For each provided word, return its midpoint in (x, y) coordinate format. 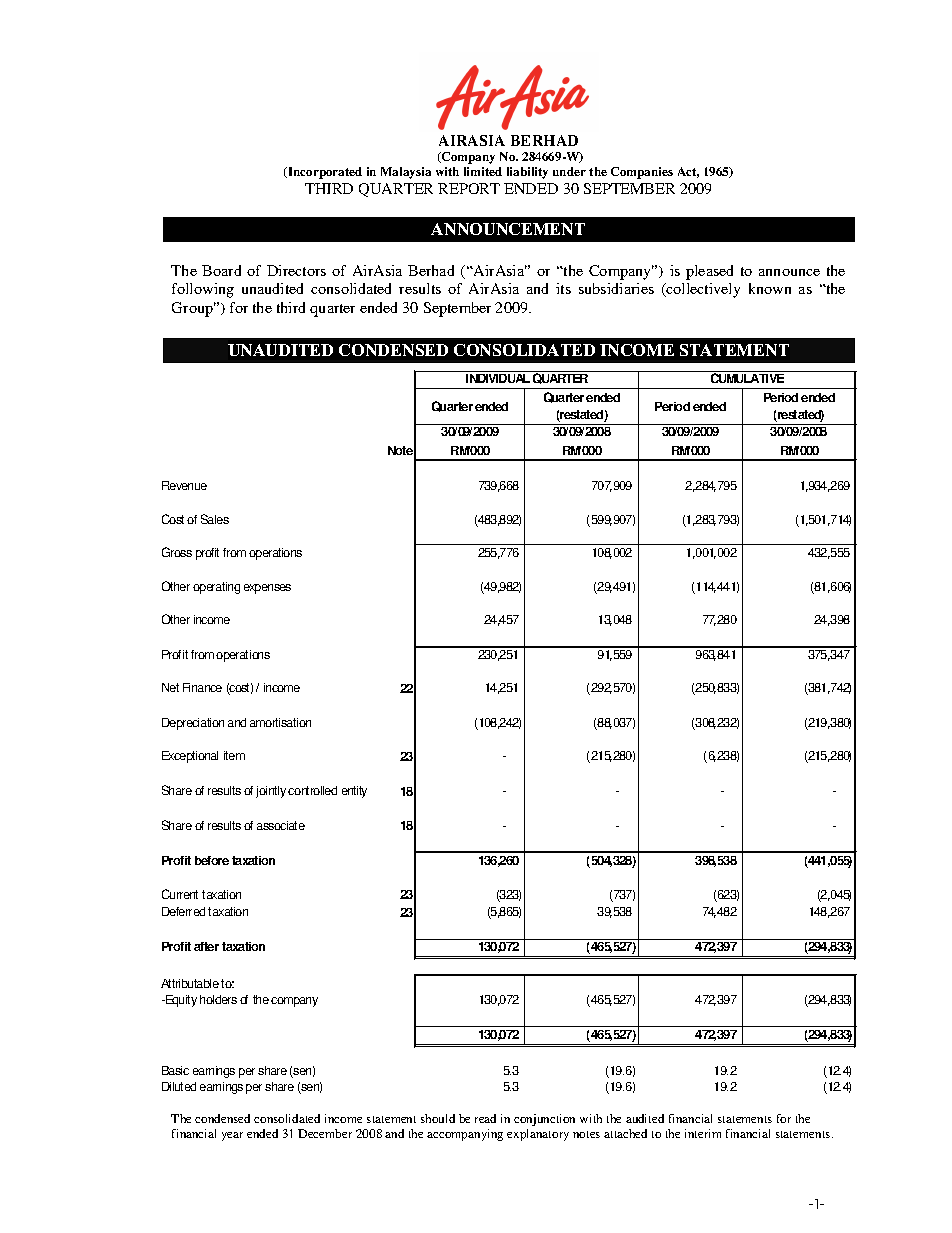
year (232, 1136)
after (206, 946)
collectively (702, 290)
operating (216, 588)
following (203, 290)
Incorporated (324, 173)
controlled (312, 790)
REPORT (469, 188)
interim (703, 1133)
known (770, 288)
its (563, 288)
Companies (642, 173)
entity (354, 792)
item (234, 755)
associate (281, 825)
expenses (267, 589)
